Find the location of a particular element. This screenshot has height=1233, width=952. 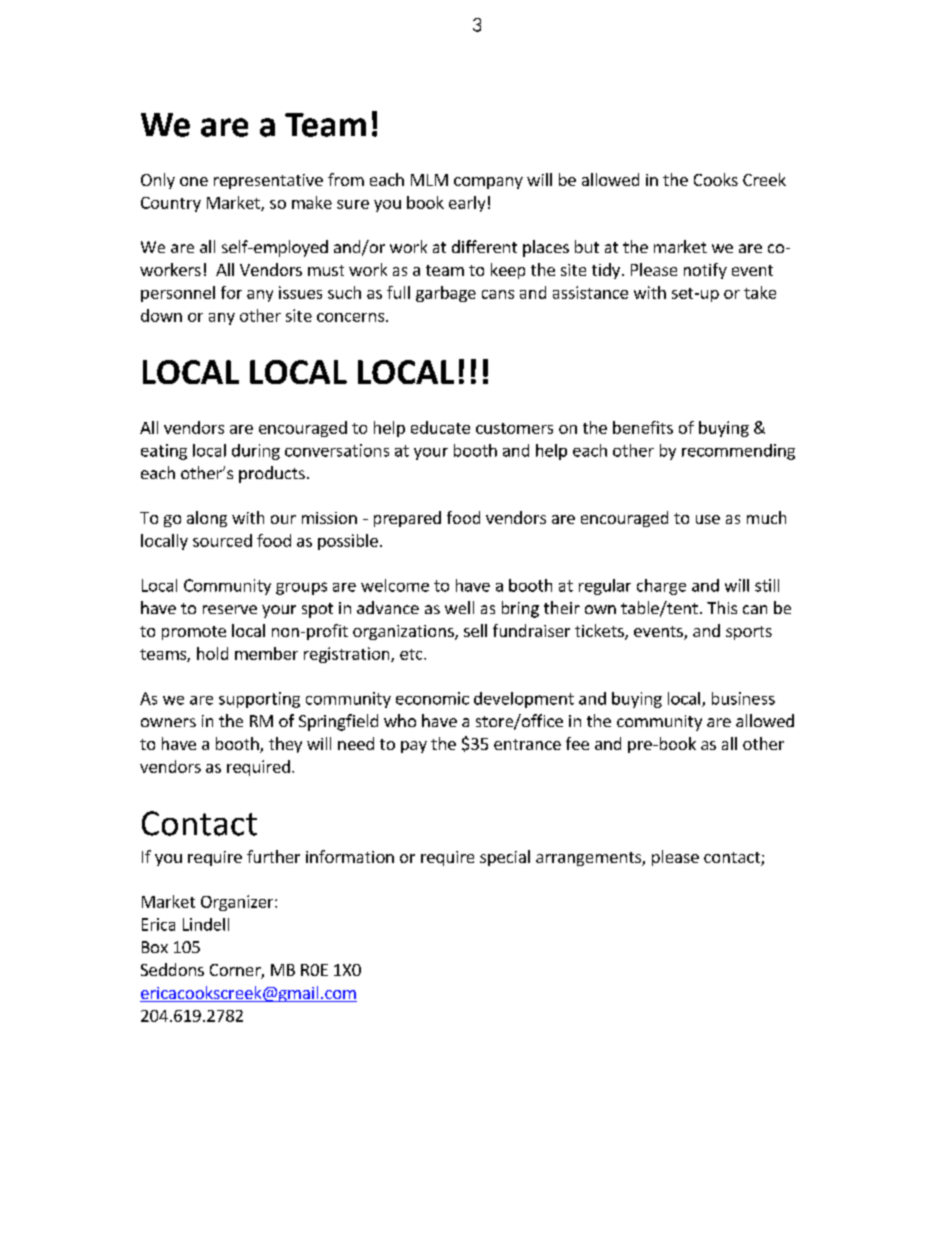

during is located at coordinates (256, 452).
